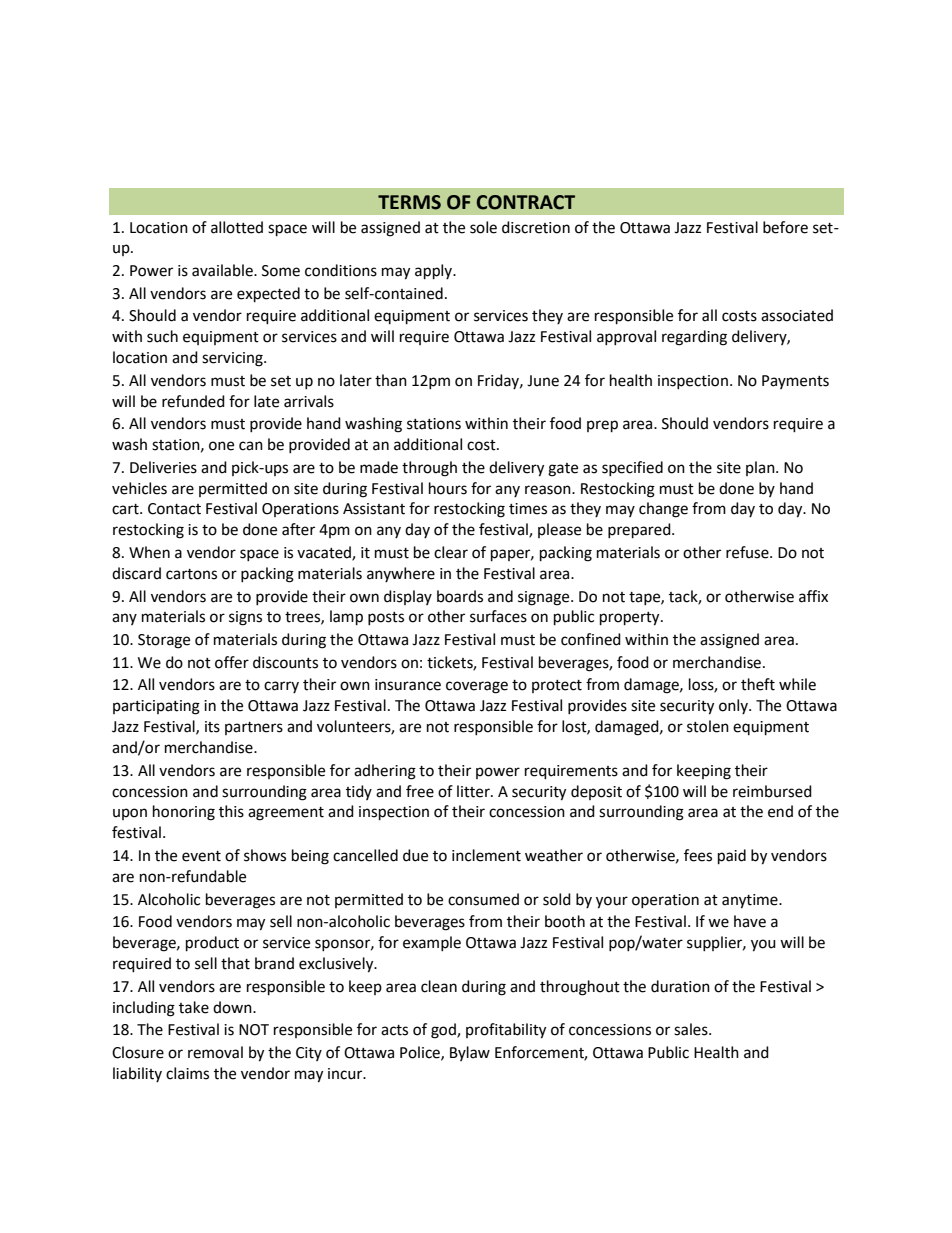 The image size is (952, 1233). What do you see at coordinates (483, 227) in the page?
I see `sole` at bounding box center [483, 227].
